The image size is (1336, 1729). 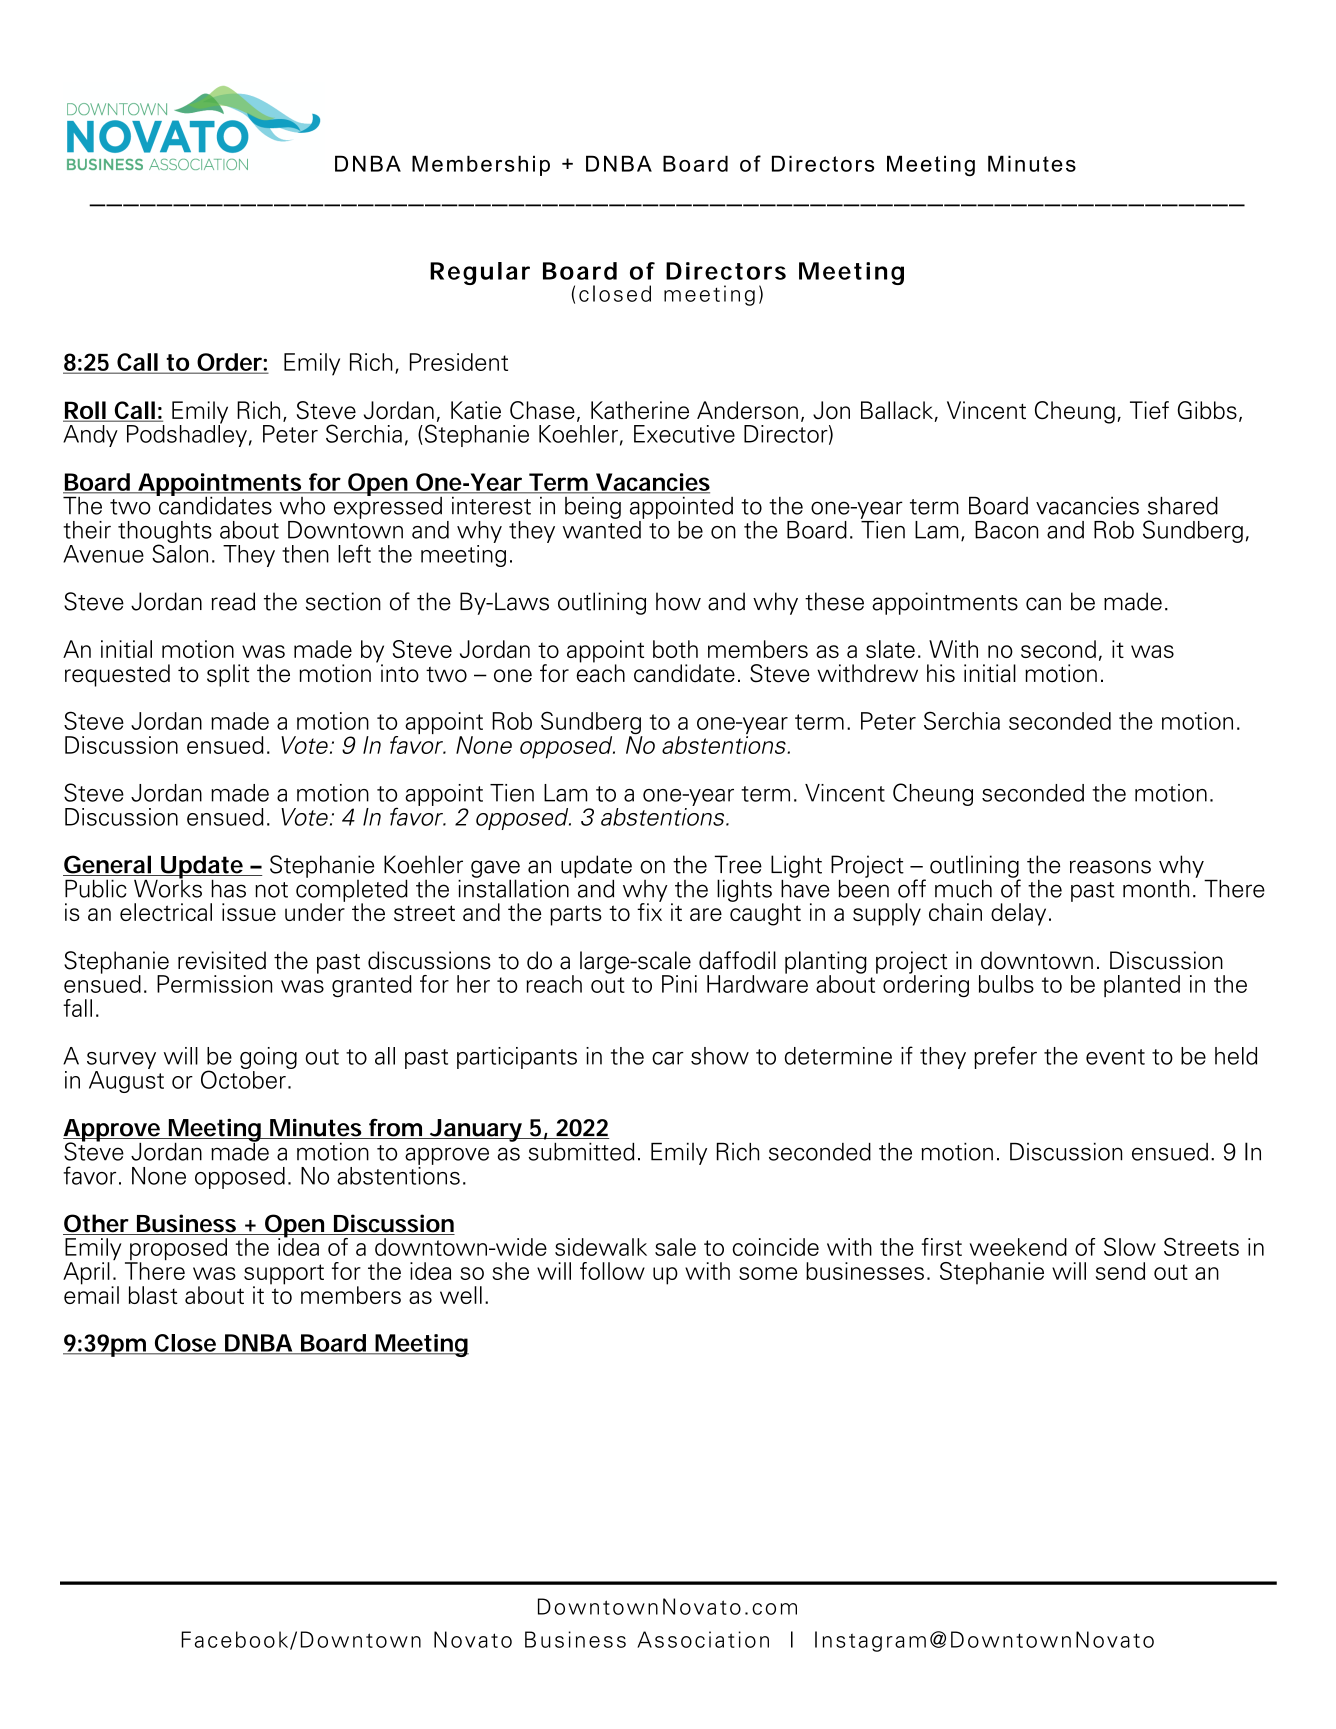 I want to click on Gibbs, so click(x=1207, y=410).
